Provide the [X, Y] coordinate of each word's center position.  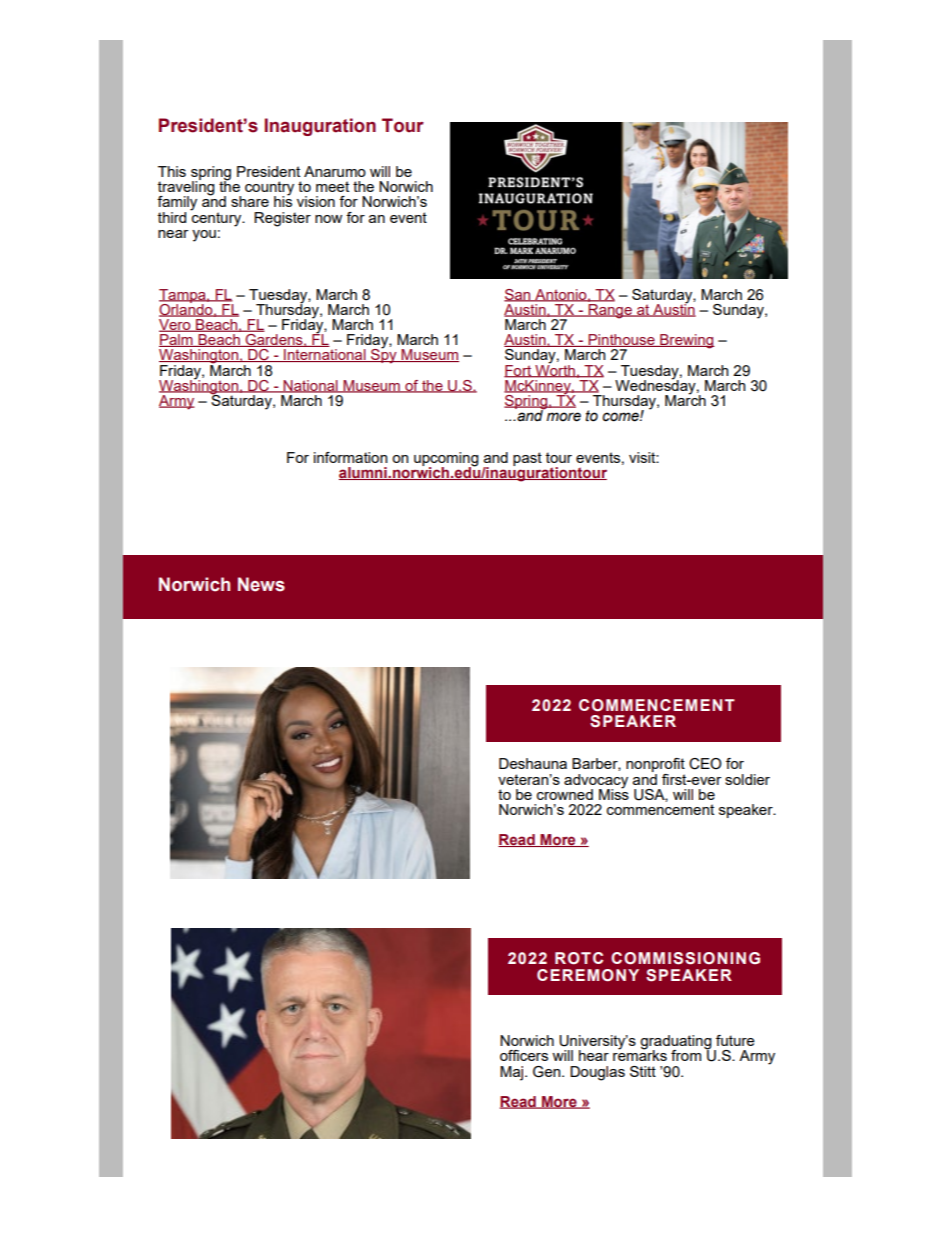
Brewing [686, 341]
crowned [565, 794]
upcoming [446, 460]
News [261, 584]
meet [332, 186]
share [250, 201]
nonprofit [655, 766]
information [350, 457]
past [527, 459]
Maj [513, 1073]
